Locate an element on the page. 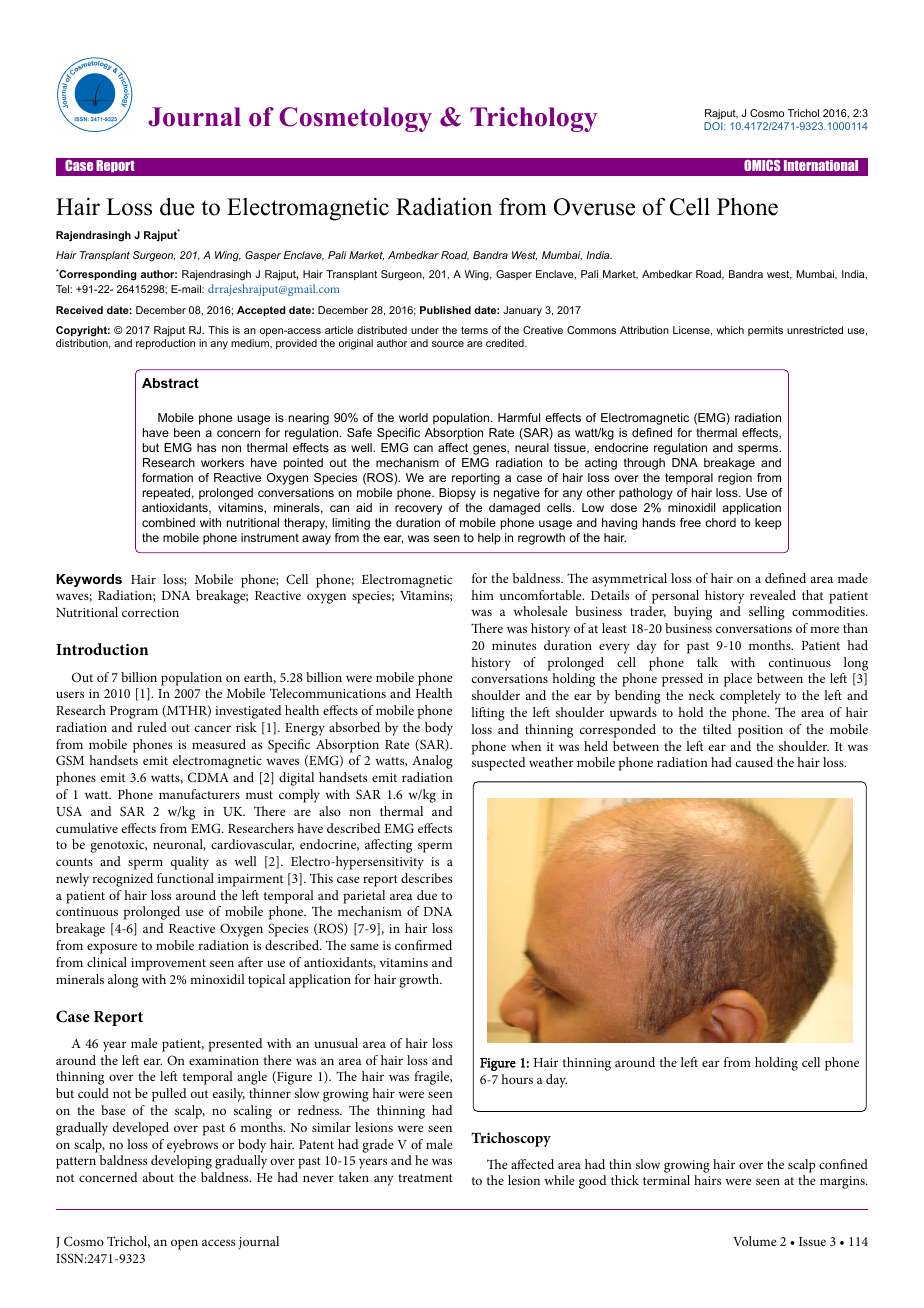 Image resolution: width=924 pixels, height=1308 pixels. permits is located at coordinates (765, 331).
